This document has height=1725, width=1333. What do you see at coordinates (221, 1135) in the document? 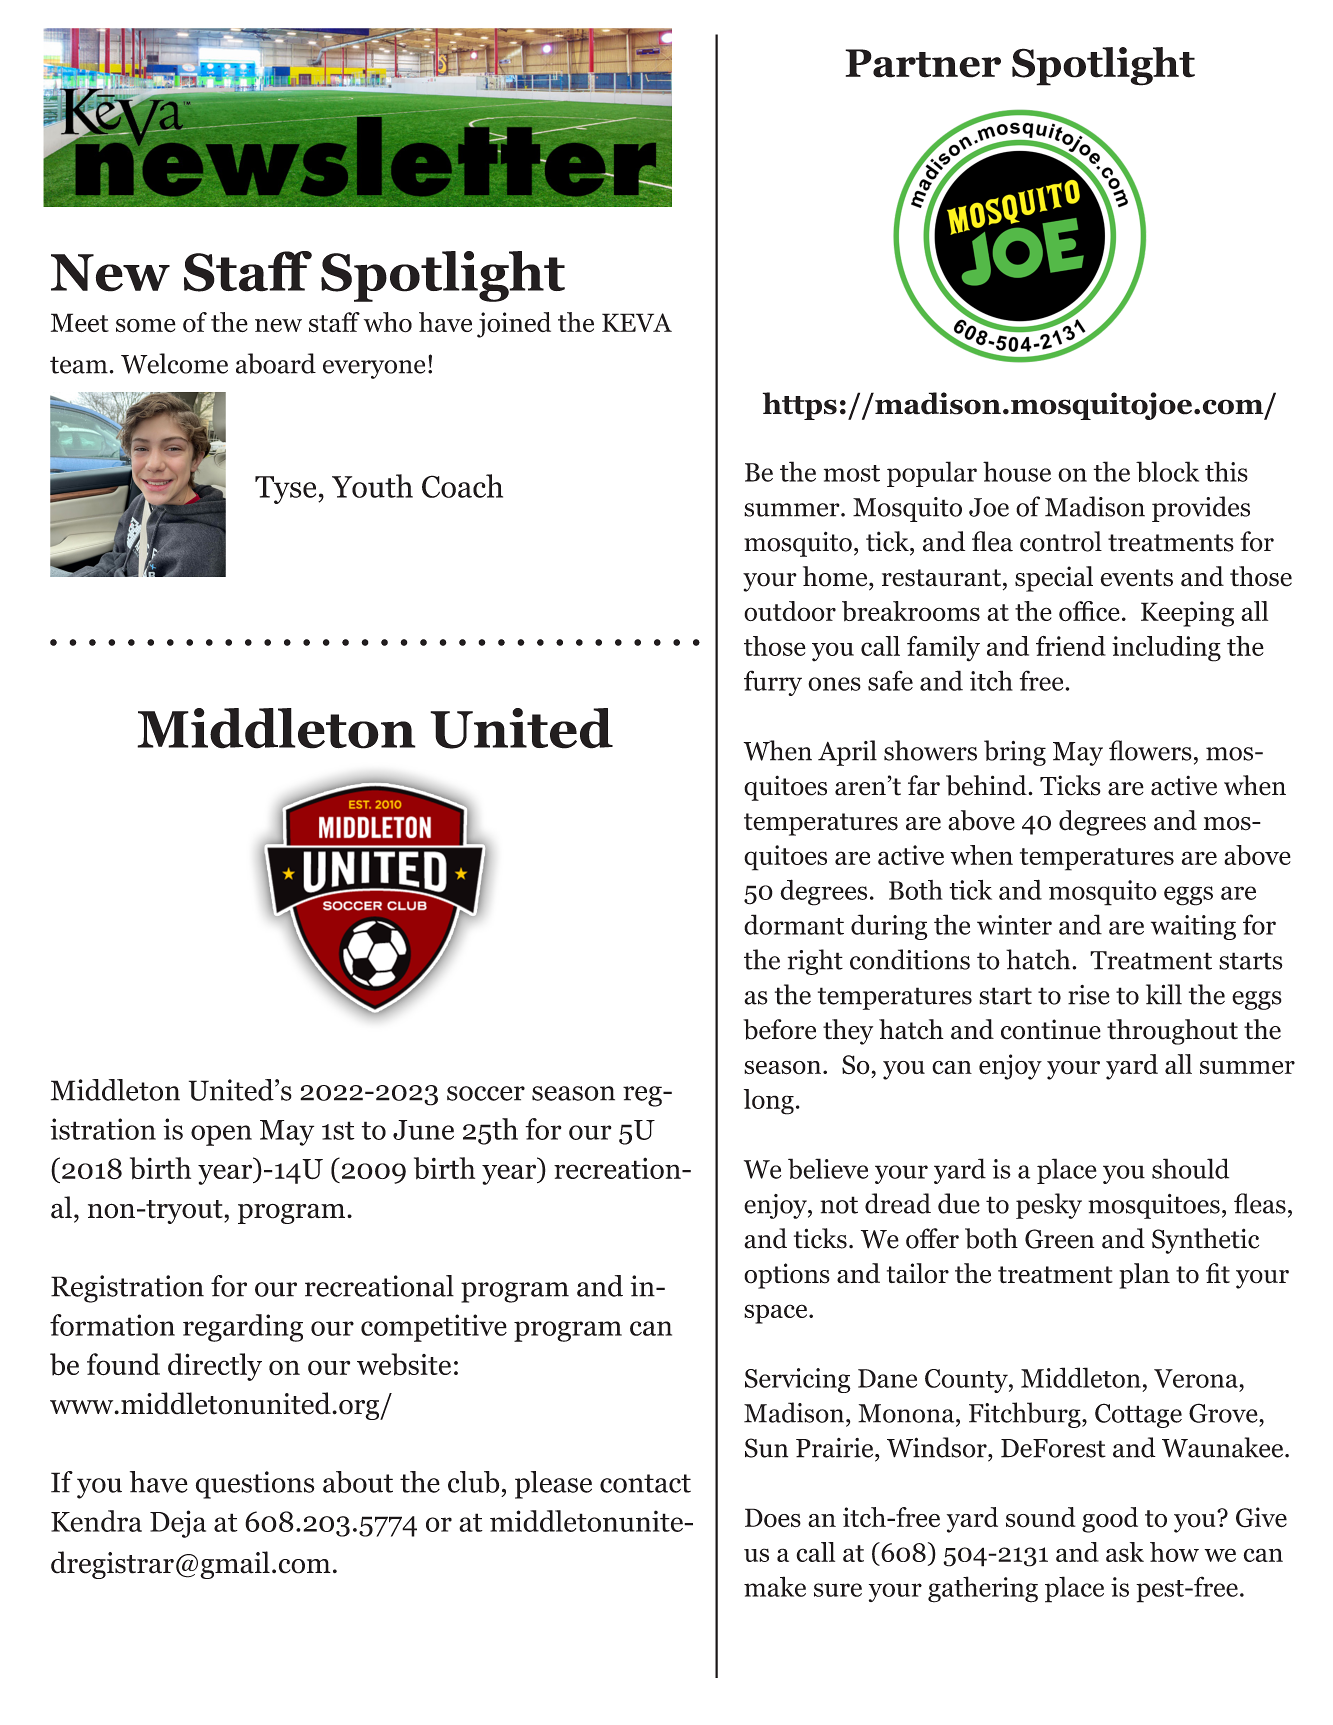
I see `open` at bounding box center [221, 1135].
